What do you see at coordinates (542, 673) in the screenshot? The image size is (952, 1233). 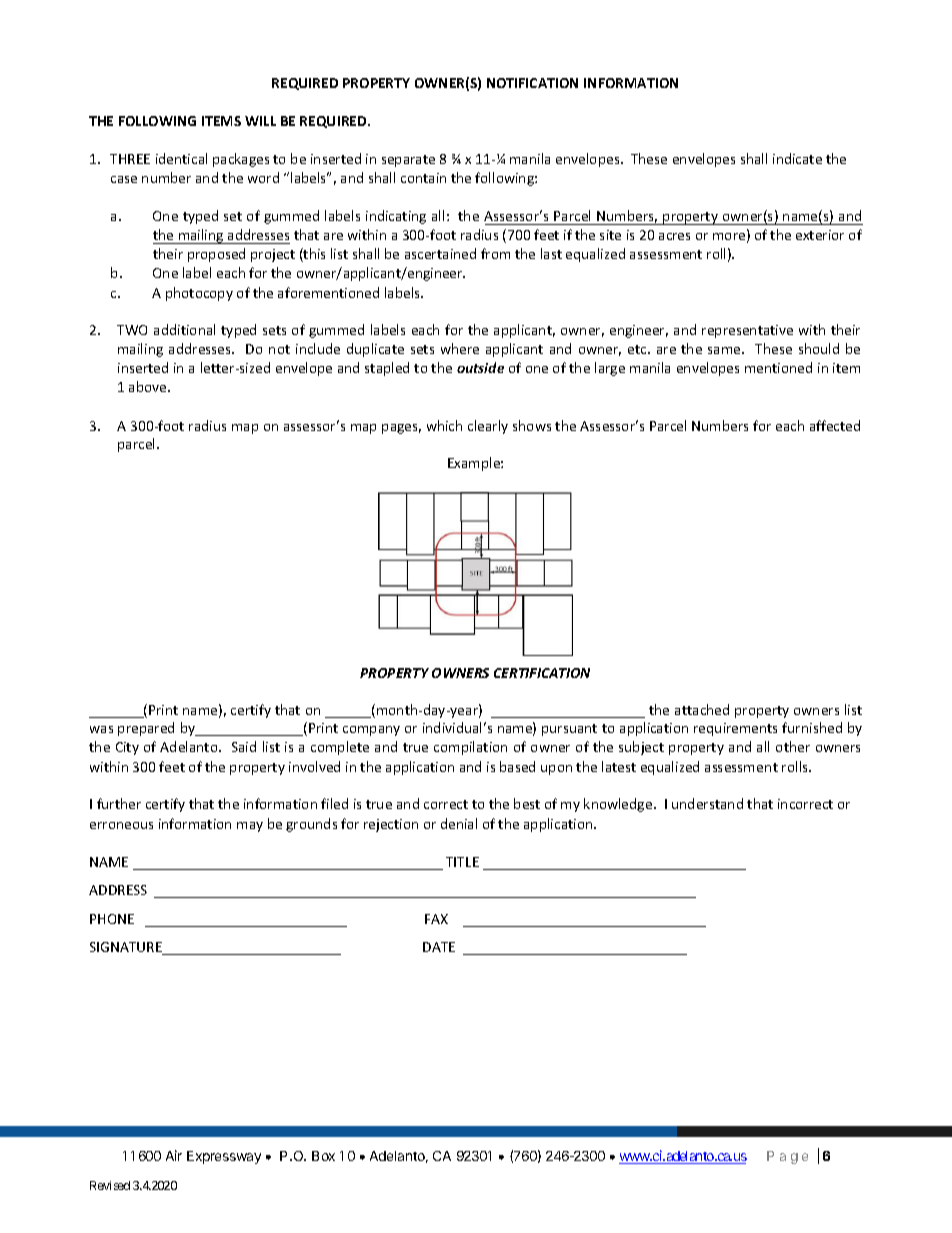 I see `CERTIFICATION` at bounding box center [542, 673].
